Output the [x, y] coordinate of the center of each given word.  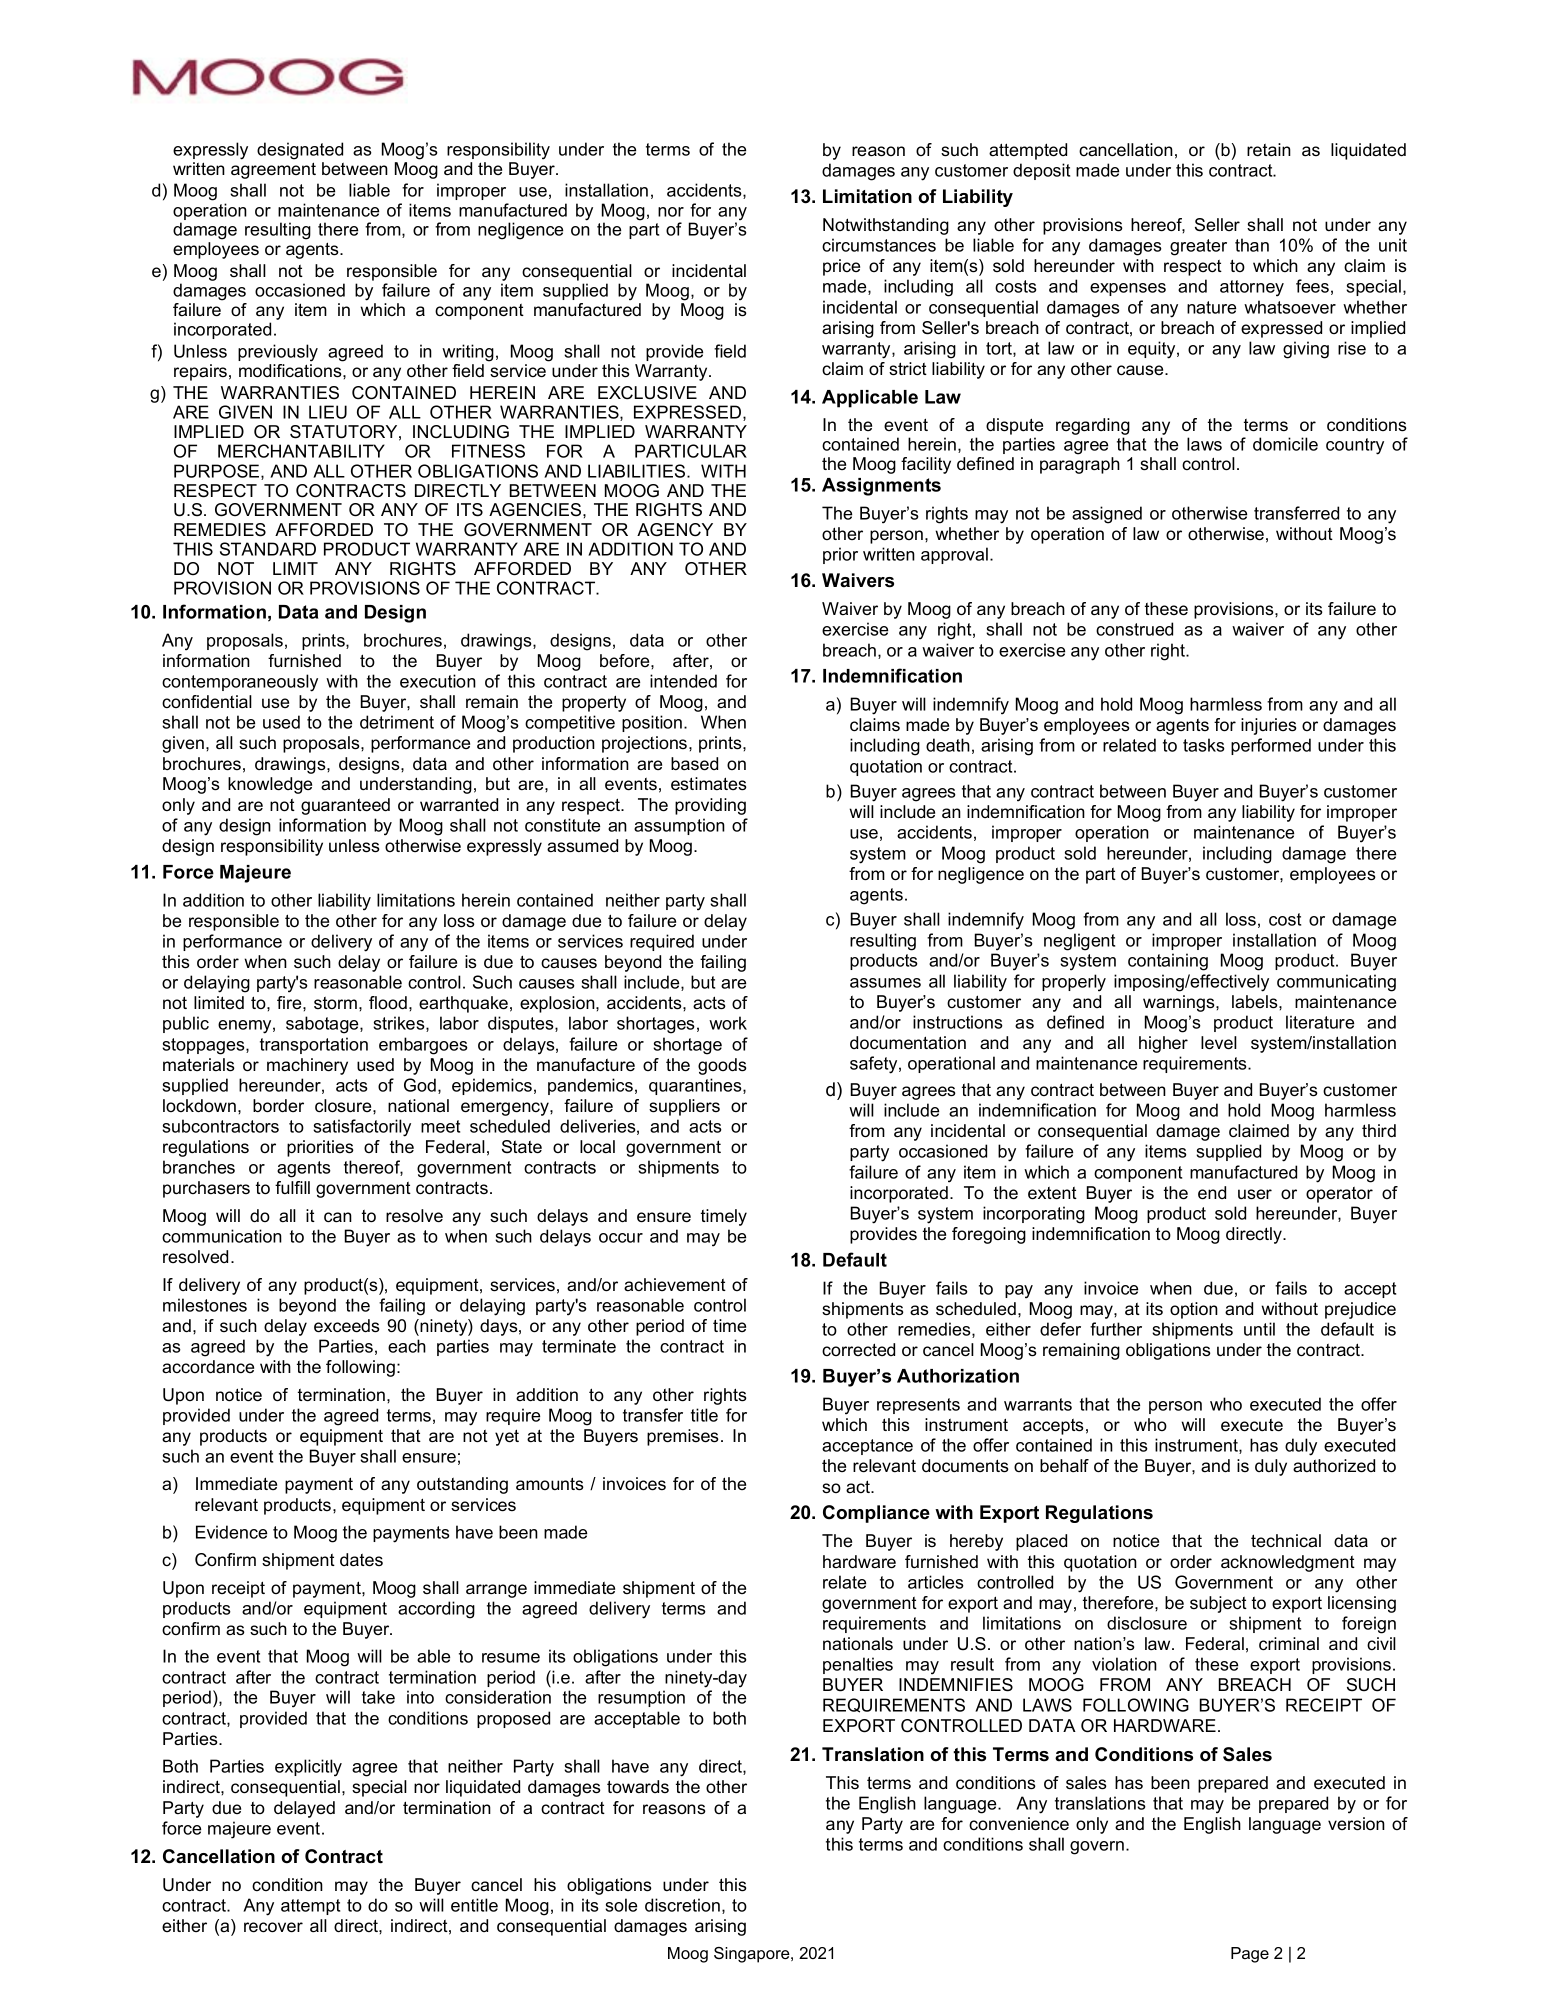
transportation [314, 1045]
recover [273, 1927]
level [1219, 1043]
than [1252, 245]
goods [722, 1066]
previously [278, 353]
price [841, 267]
